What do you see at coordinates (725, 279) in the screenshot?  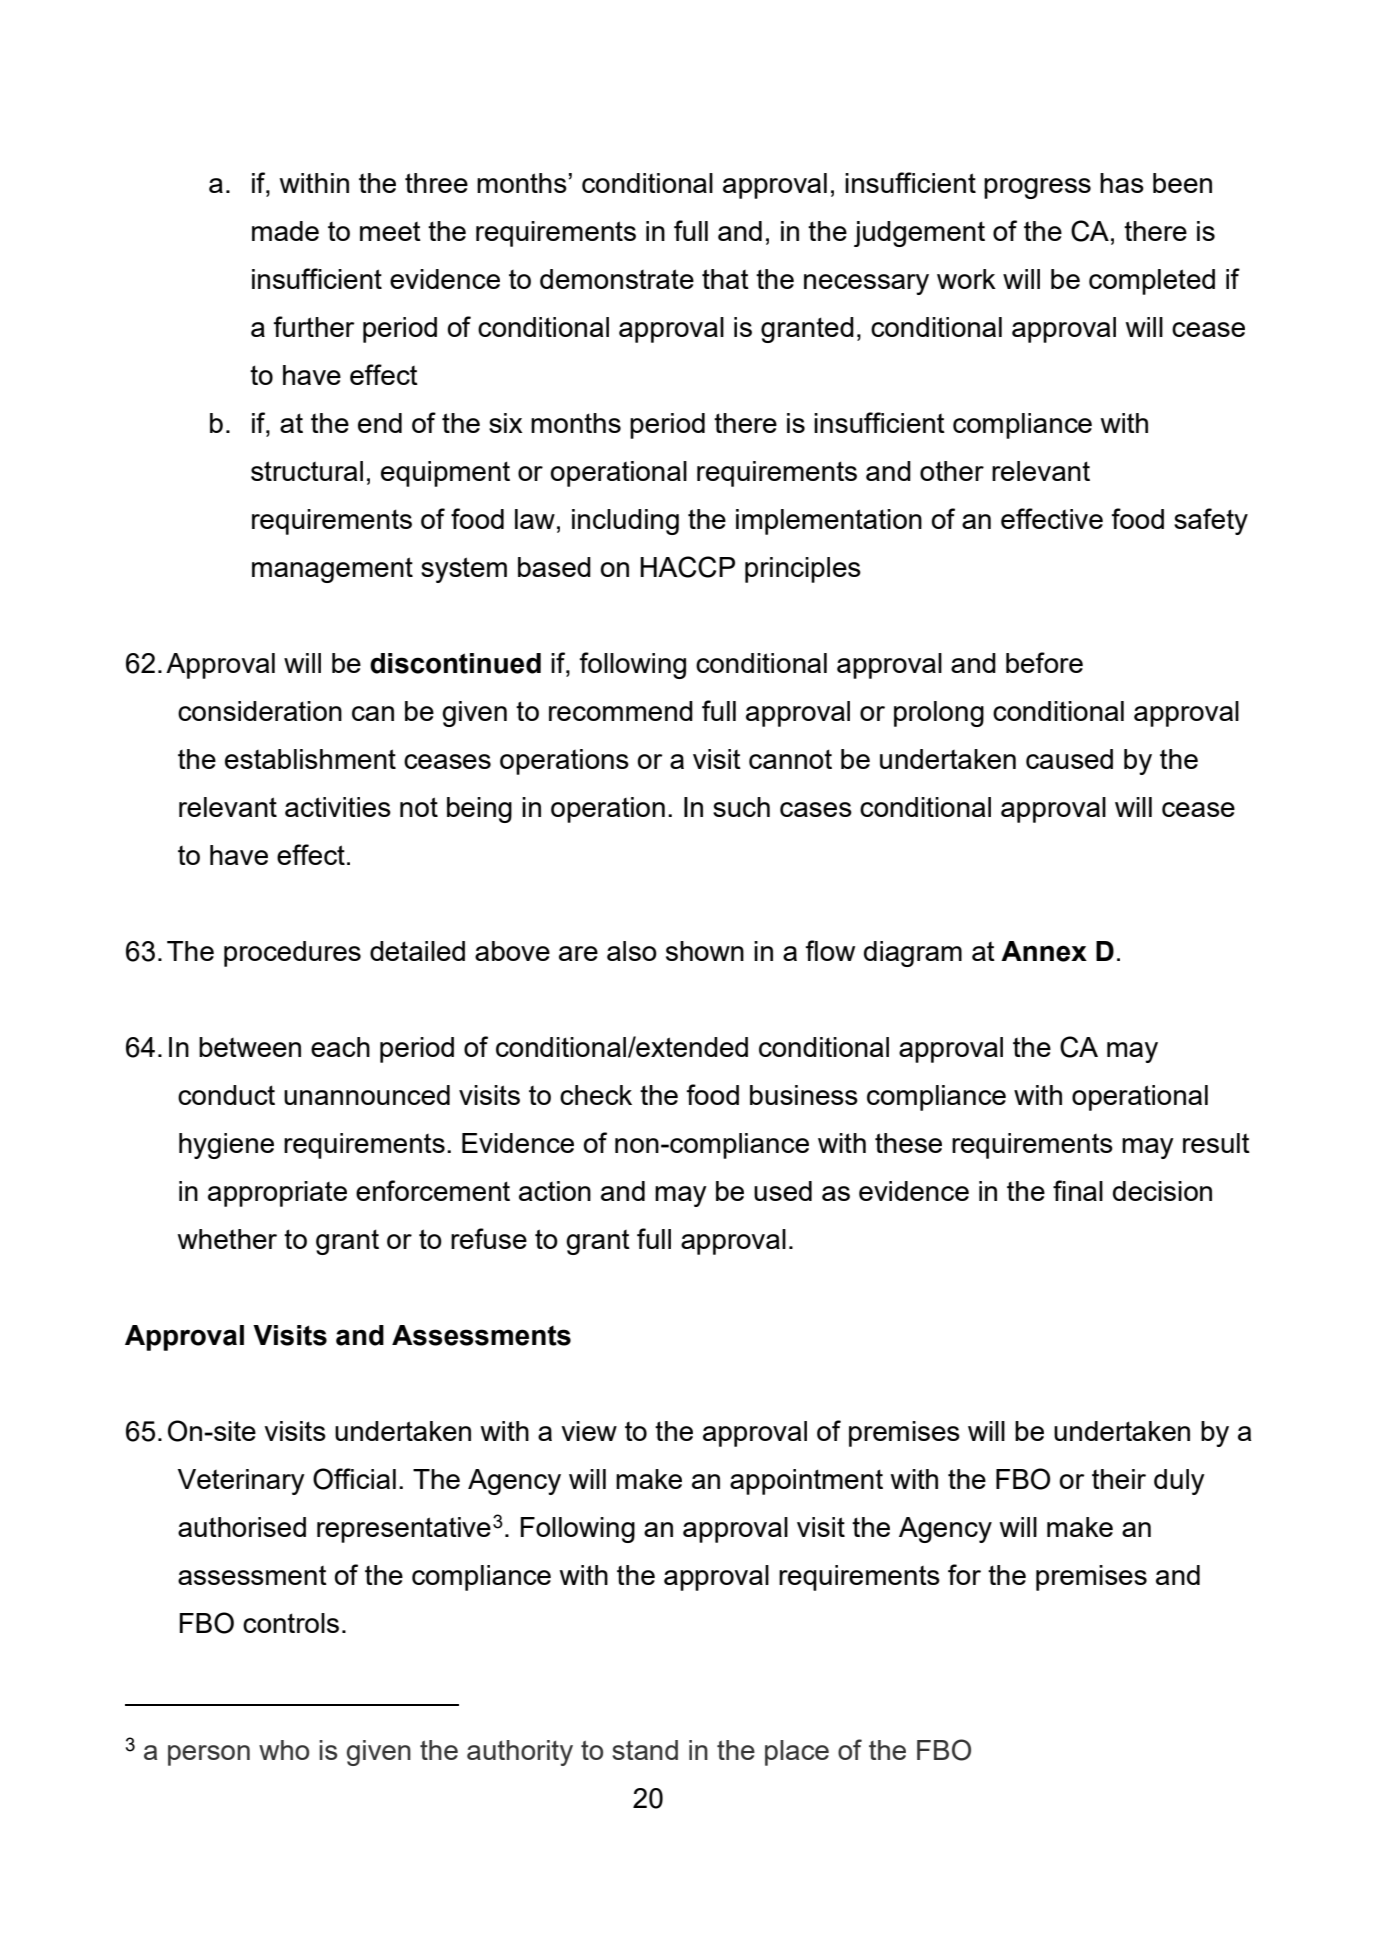 I see `that` at bounding box center [725, 279].
